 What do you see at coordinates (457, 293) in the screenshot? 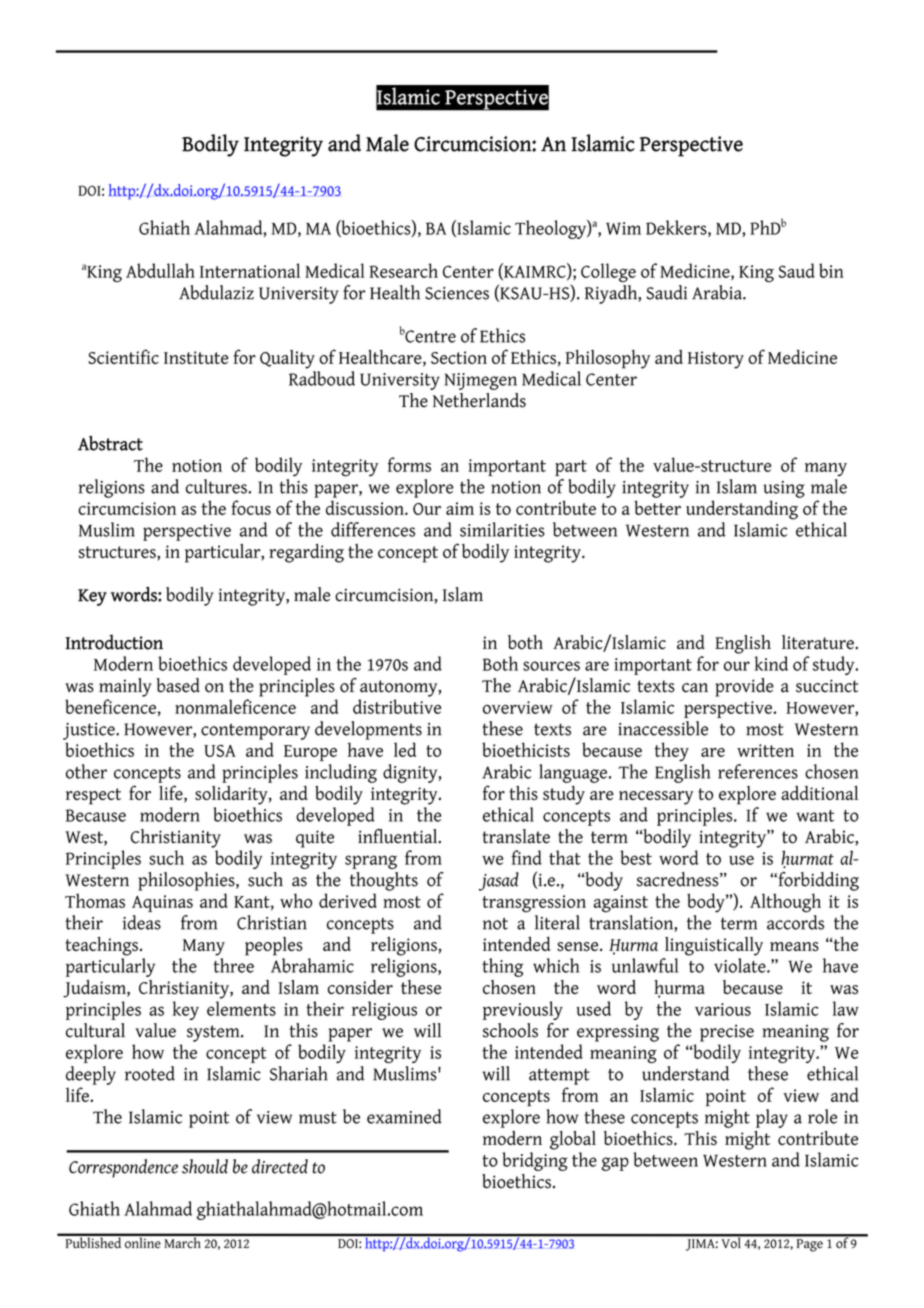
I see `Sciences` at bounding box center [457, 293].
